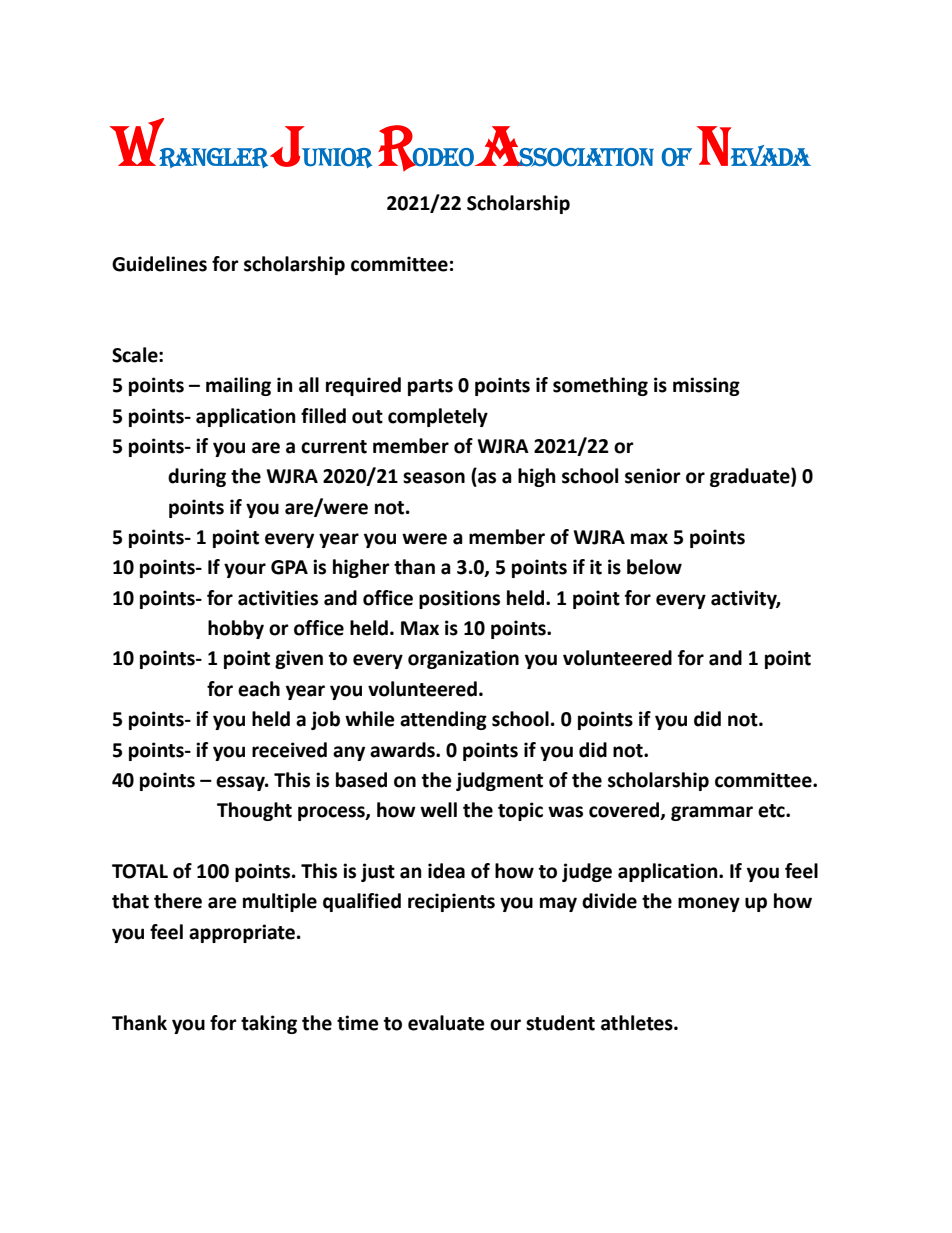 The height and width of the screenshot is (1233, 952). I want to click on athletes, so click(638, 1023).
